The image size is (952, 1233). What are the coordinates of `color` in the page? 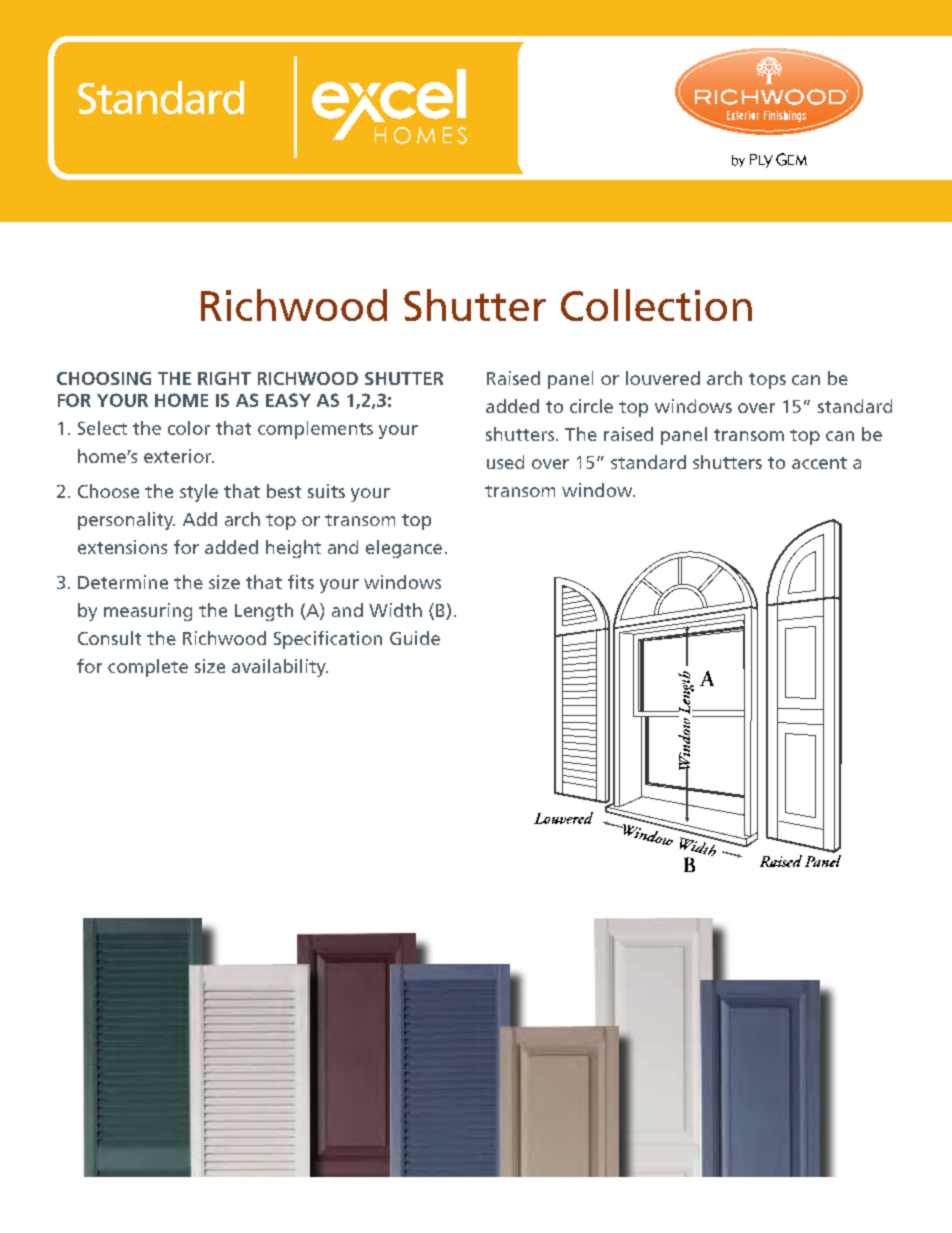 It's located at (189, 428).
